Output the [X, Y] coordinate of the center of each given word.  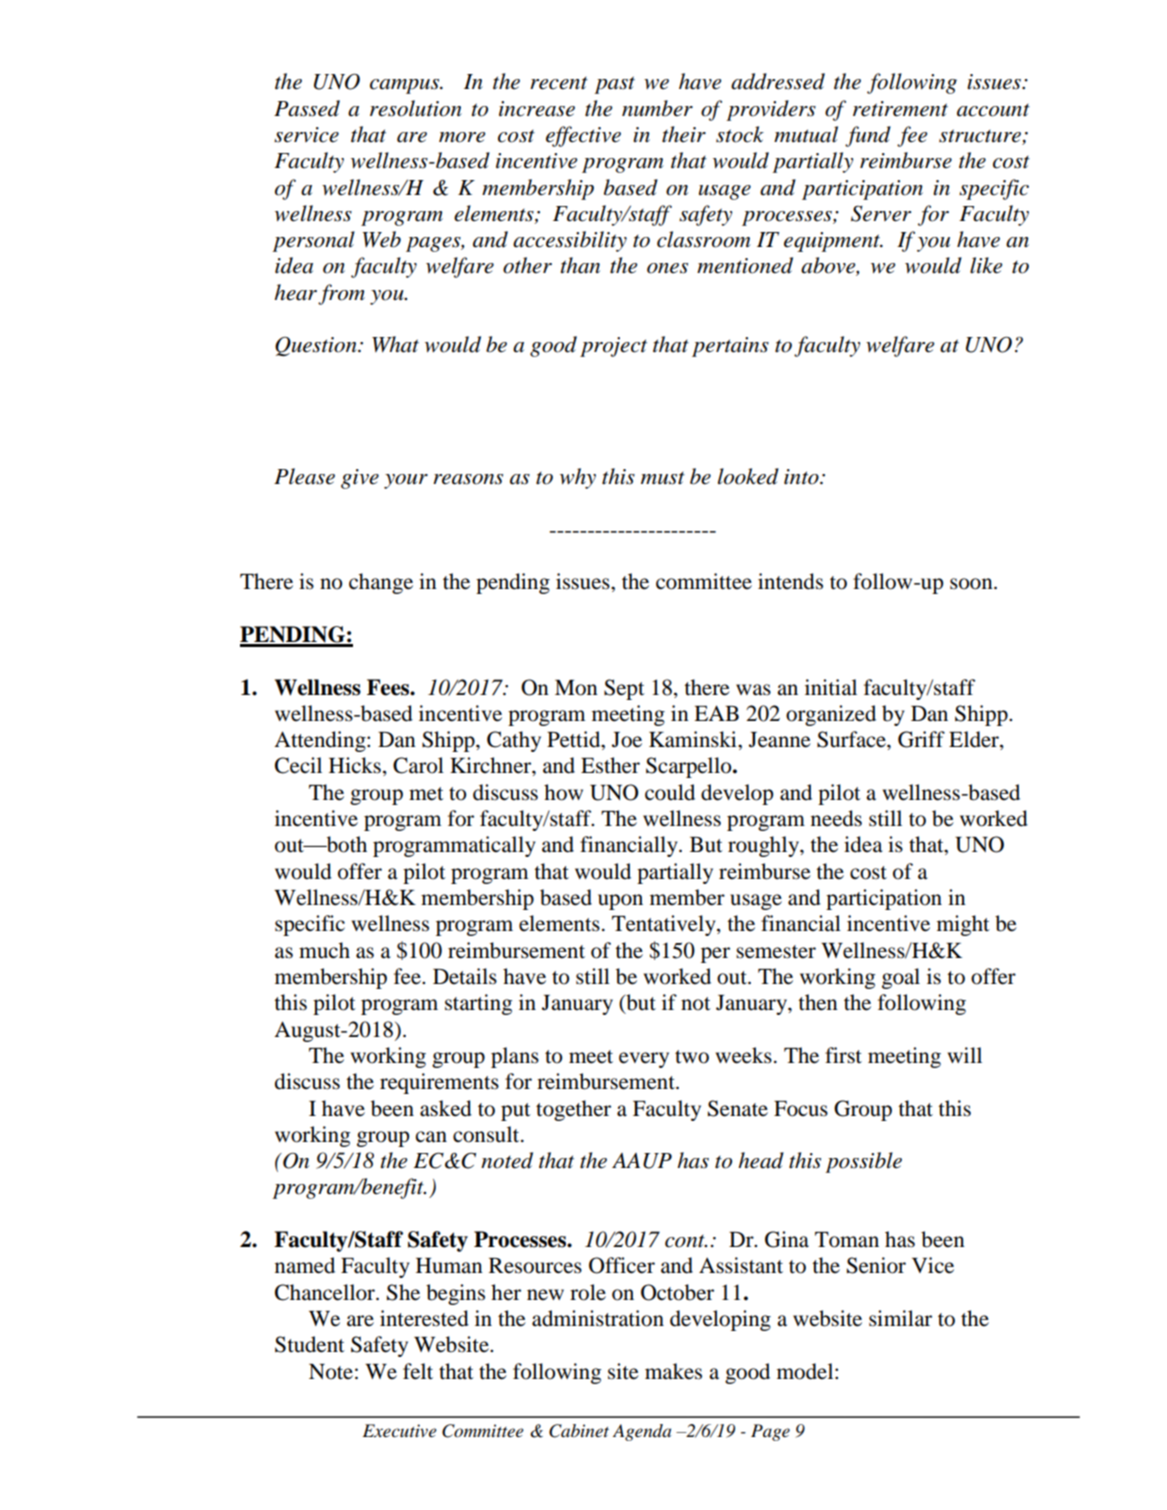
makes [673, 1371]
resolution [416, 108]
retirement [900, 109]
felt [418, 1371]
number [657, 108]
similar [900, 1318]
